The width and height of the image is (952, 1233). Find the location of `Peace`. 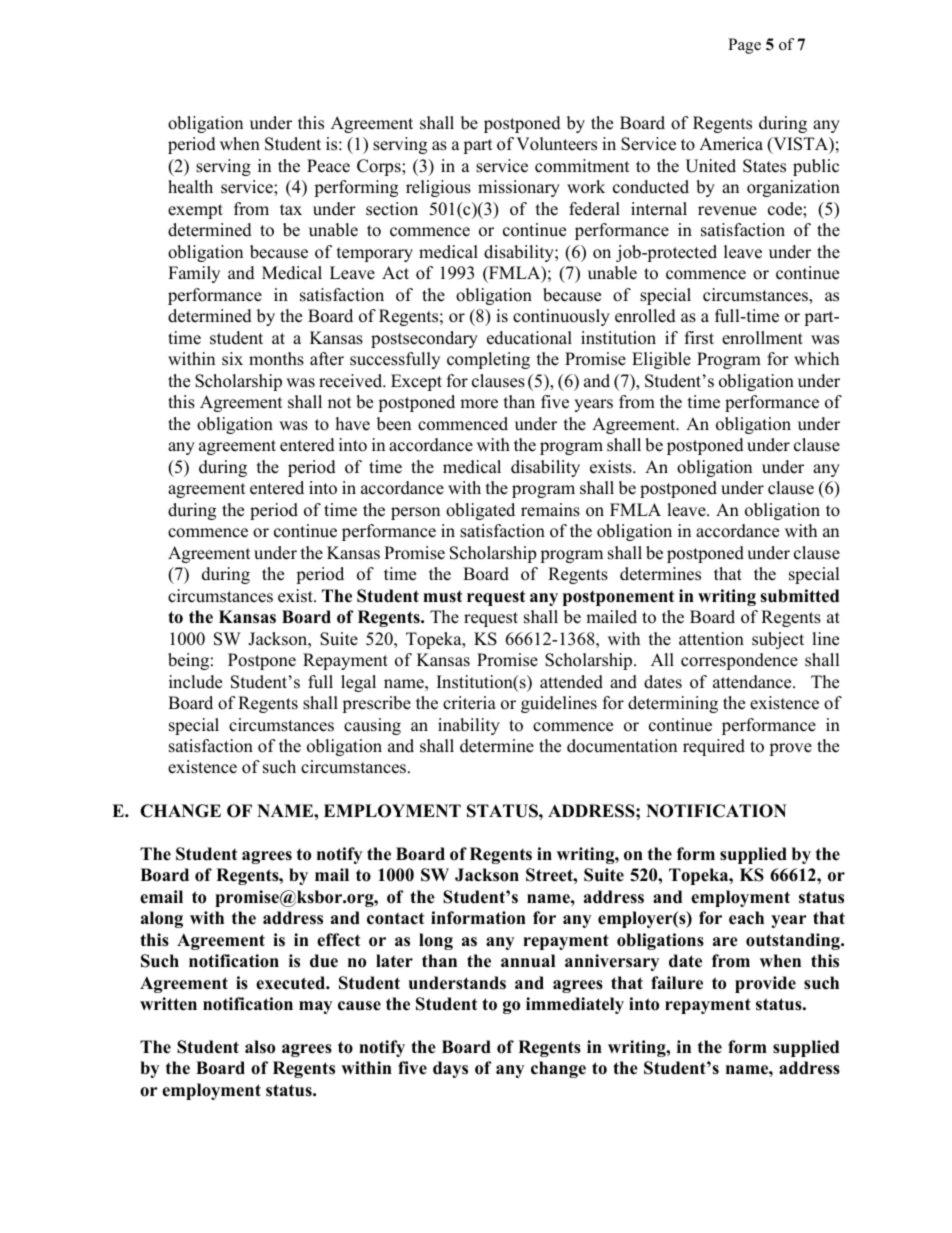

Peace is located at coordinates (328, 166).
